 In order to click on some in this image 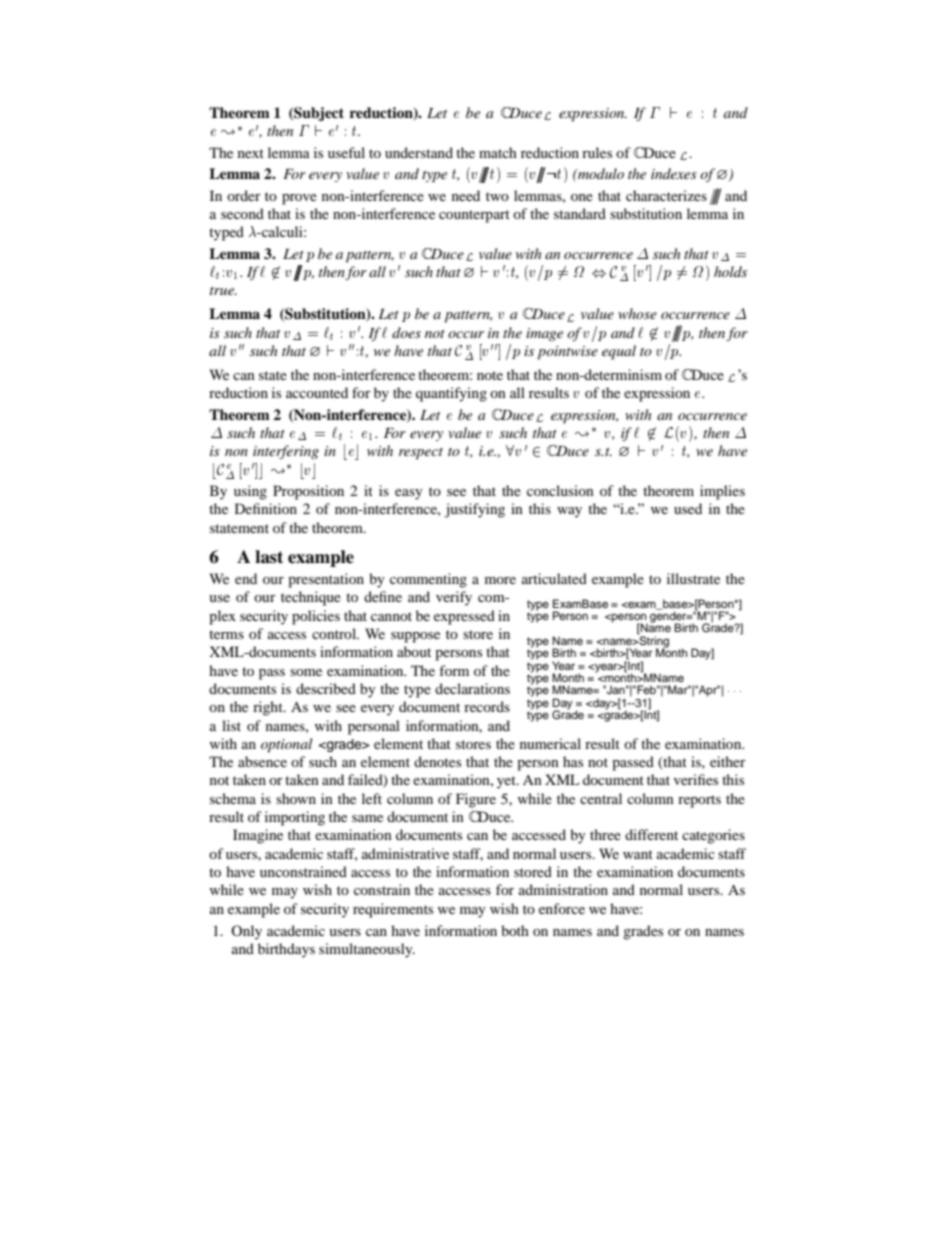, I will do `click(306, 672)`.
